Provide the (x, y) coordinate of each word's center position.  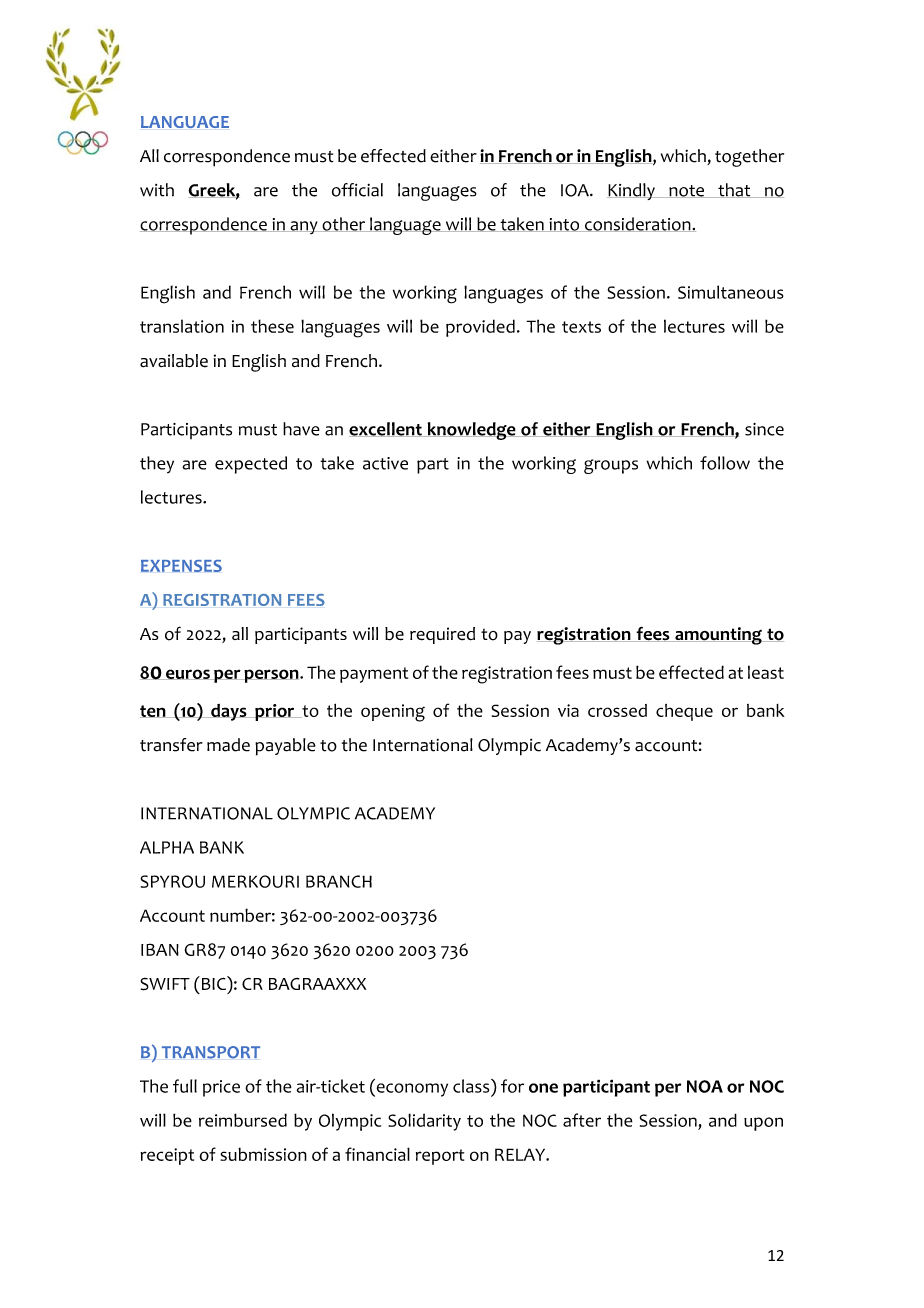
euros (188, 674)
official (357, 190)
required (442, 635)
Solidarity (424, 1122)
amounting (718, 636)
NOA (705, 1086)
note (687, 191)
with (157, 190)
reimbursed (243, 1120)
